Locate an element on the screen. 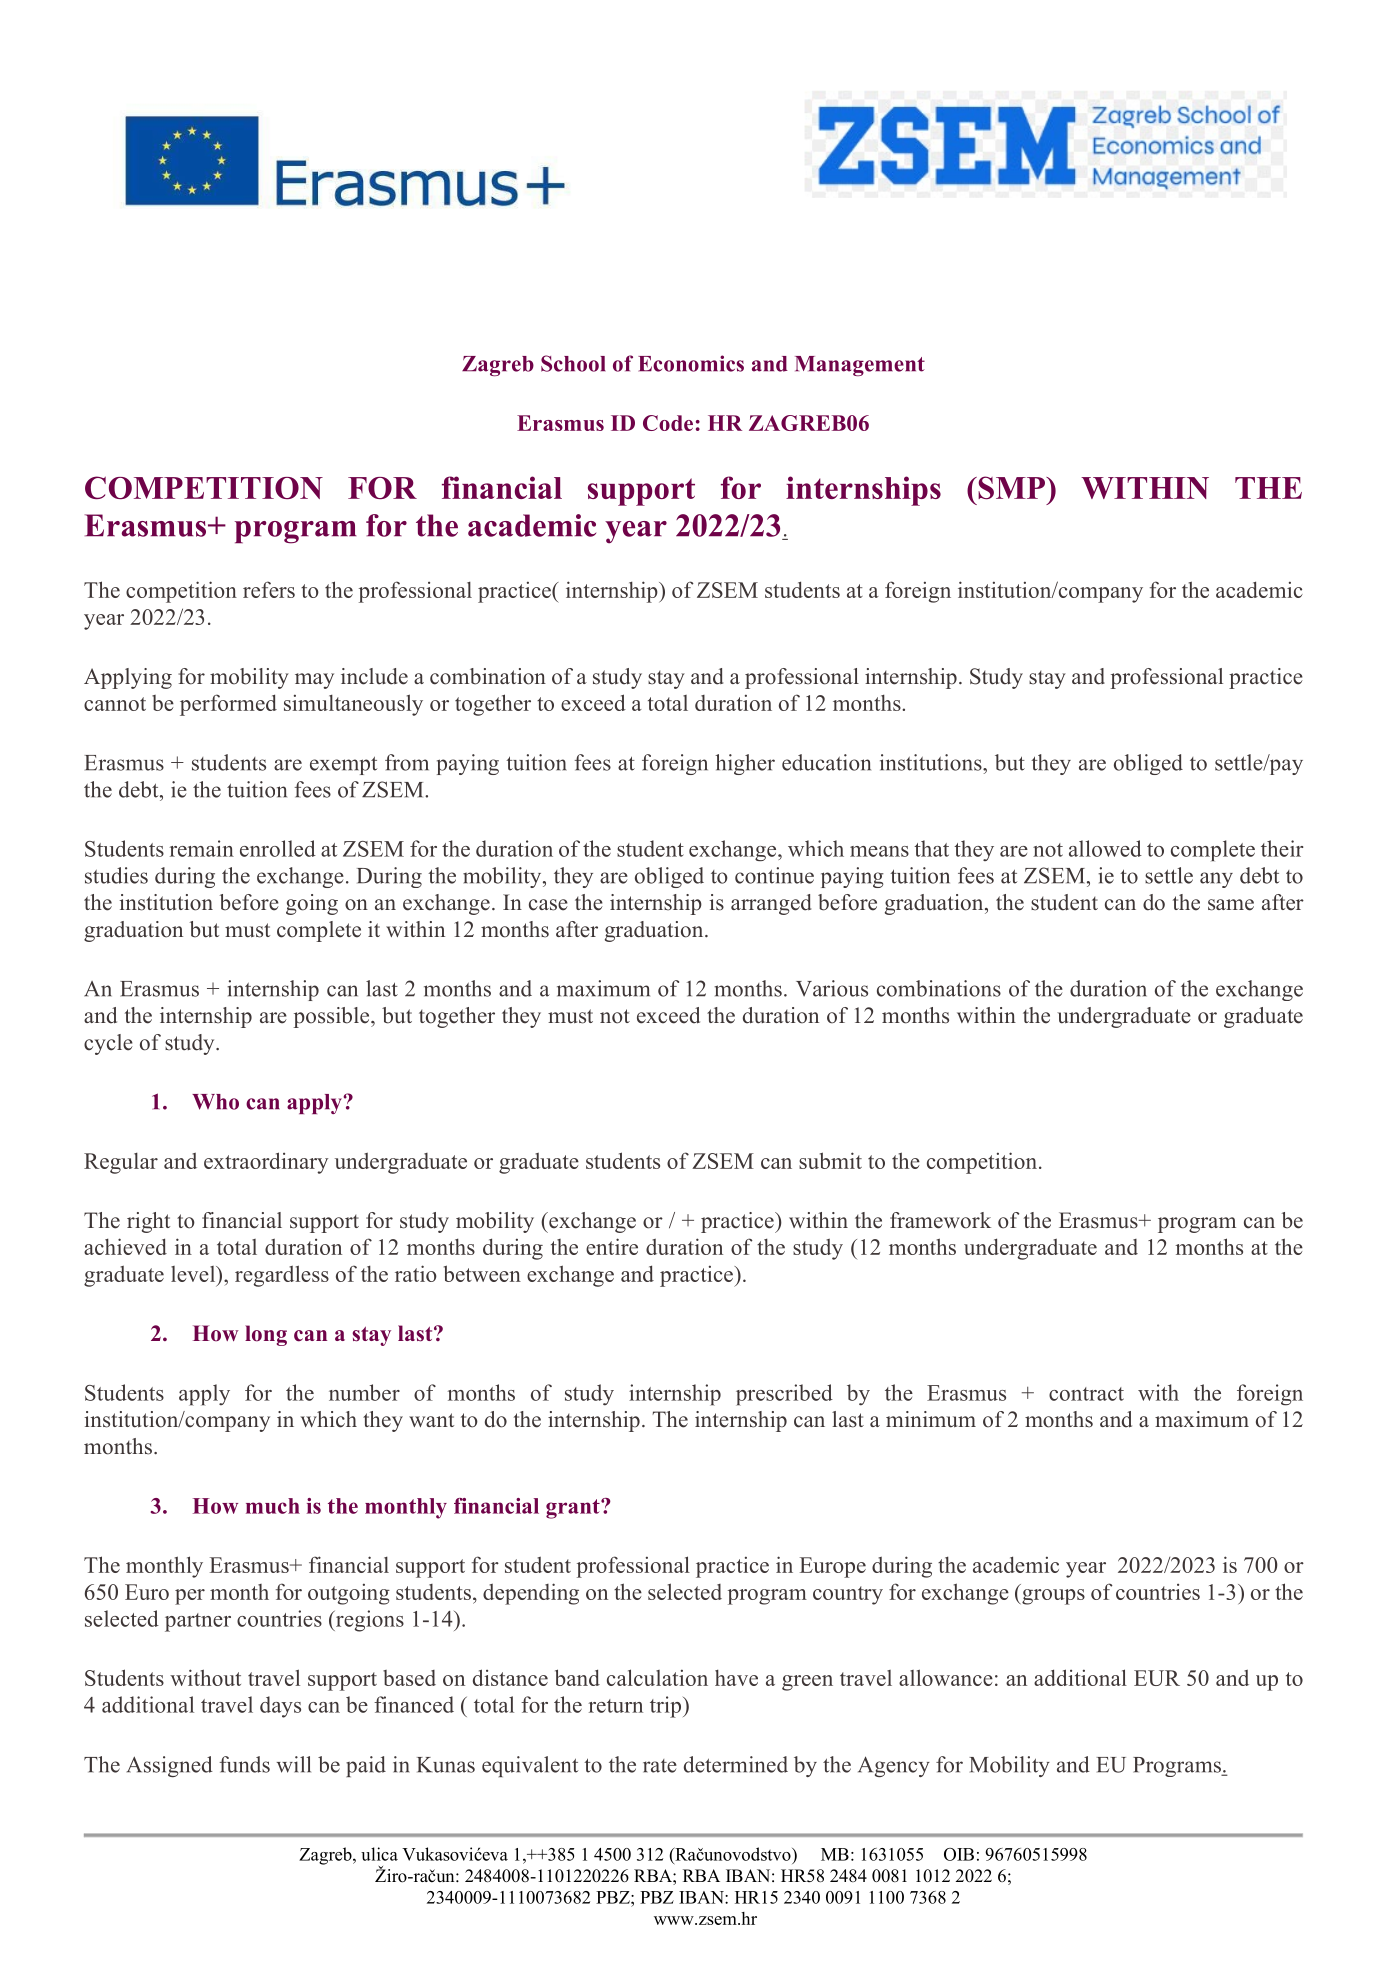 This screenshot has height=1962, width=1387. same is located at coordinates (1231, 905).
